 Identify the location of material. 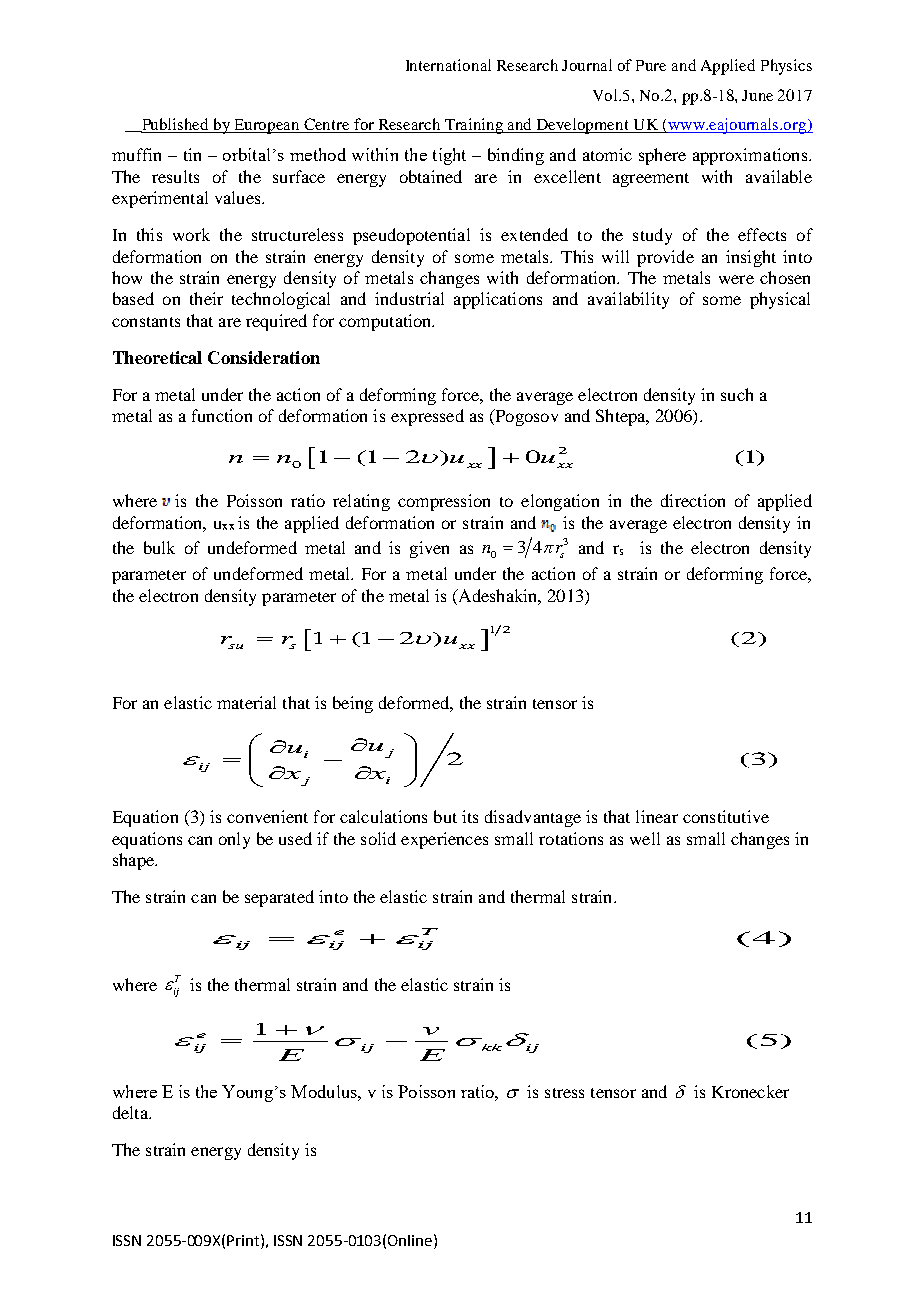
(246, 702).
